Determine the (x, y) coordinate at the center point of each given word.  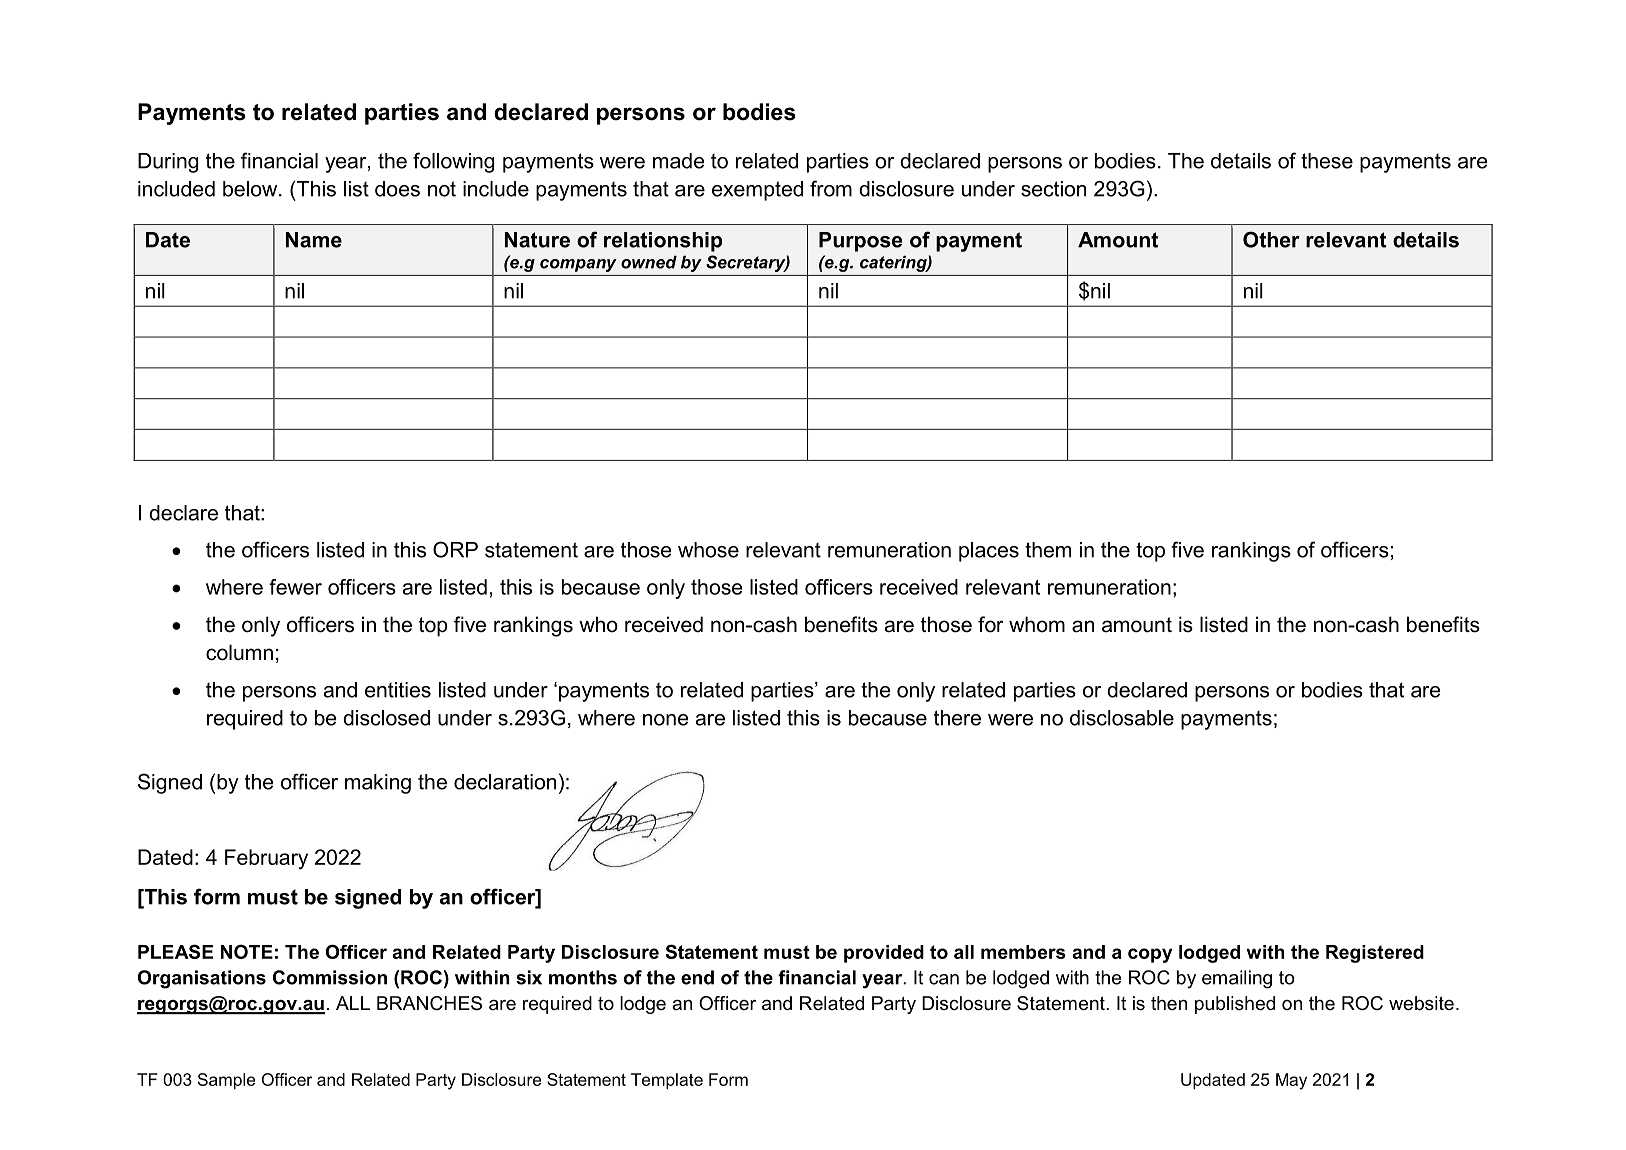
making (378, 784)
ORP (455, 549)
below (251, 189)
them (1048, 550)
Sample (226, 1081)
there (957, 718)
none (666, 720)
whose (708, 550)
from (831, 188)
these (1327, 161)
